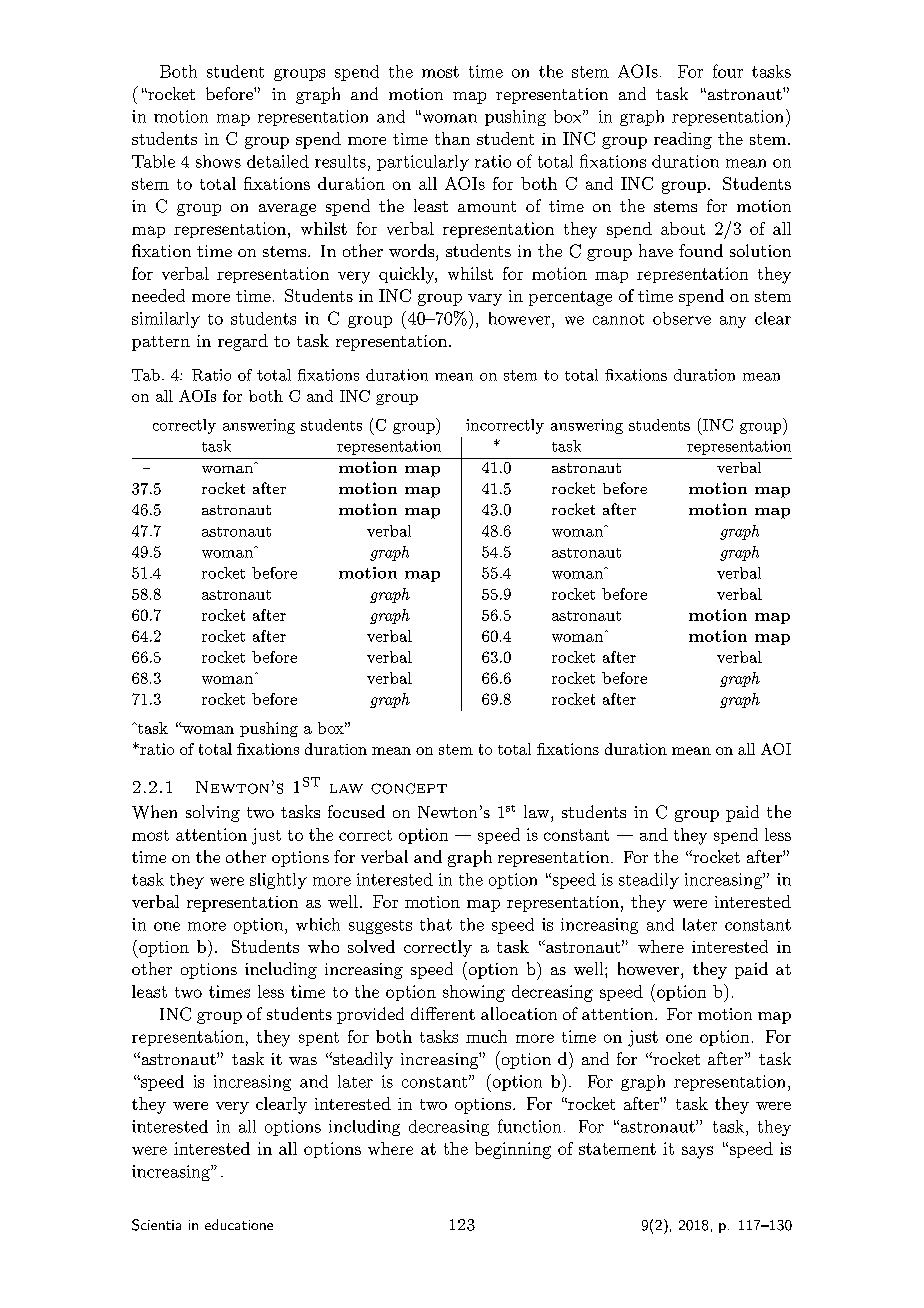  Describe the element at coordinates (513, 1150) in the screenshot. I see `beginning` at that location.
